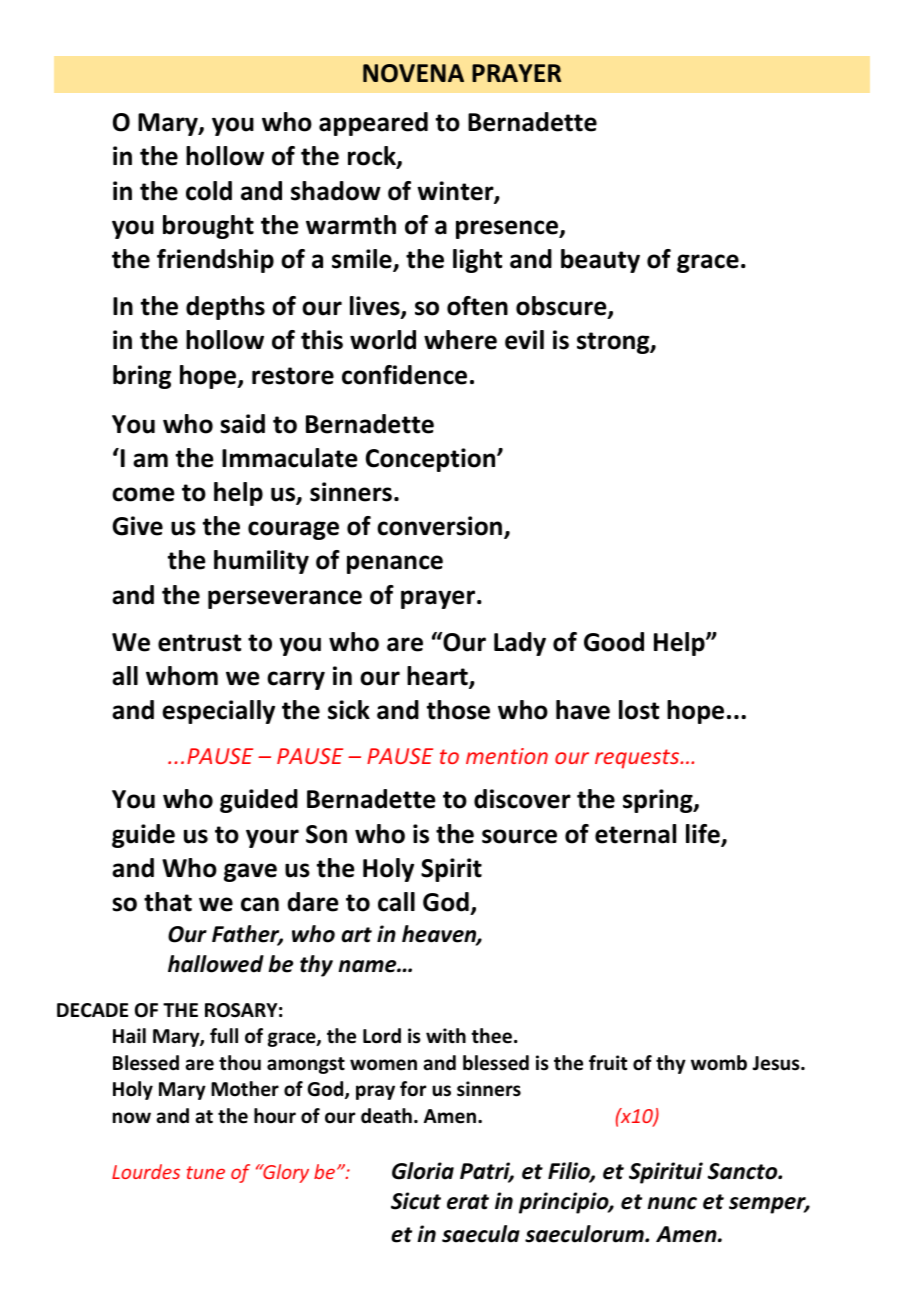 This image has height=1308, width=924. I want to click on whom, so click(182, 676).
